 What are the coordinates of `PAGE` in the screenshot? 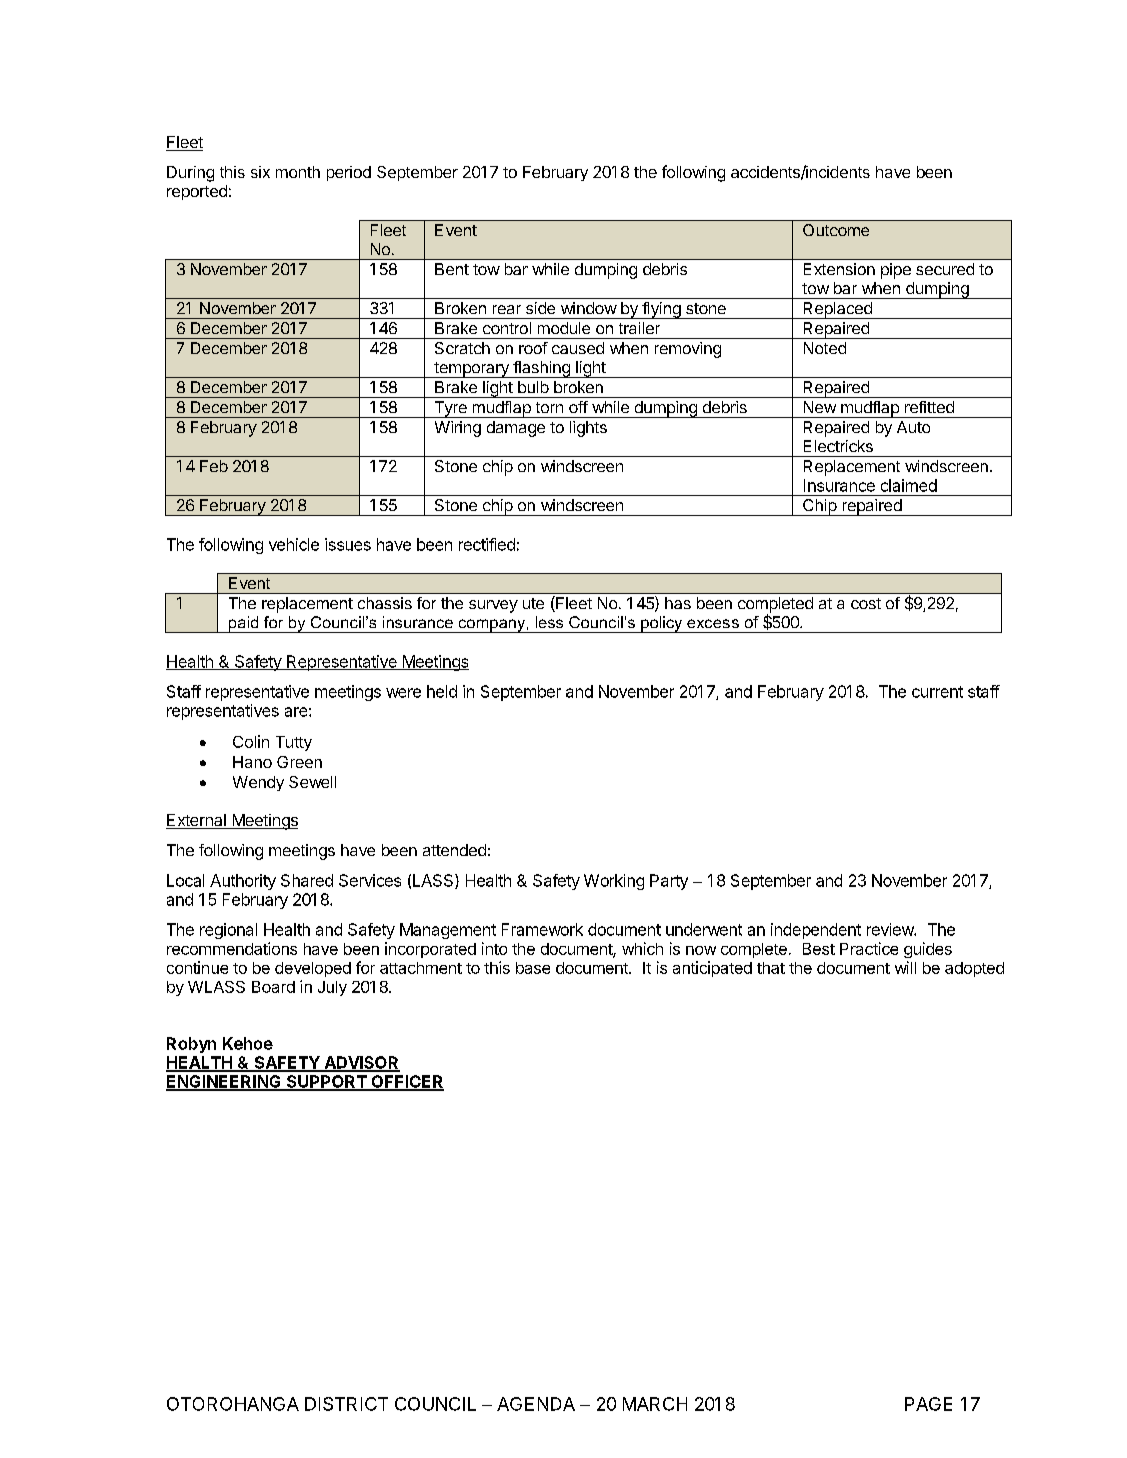 It's located at (928, 1404).
